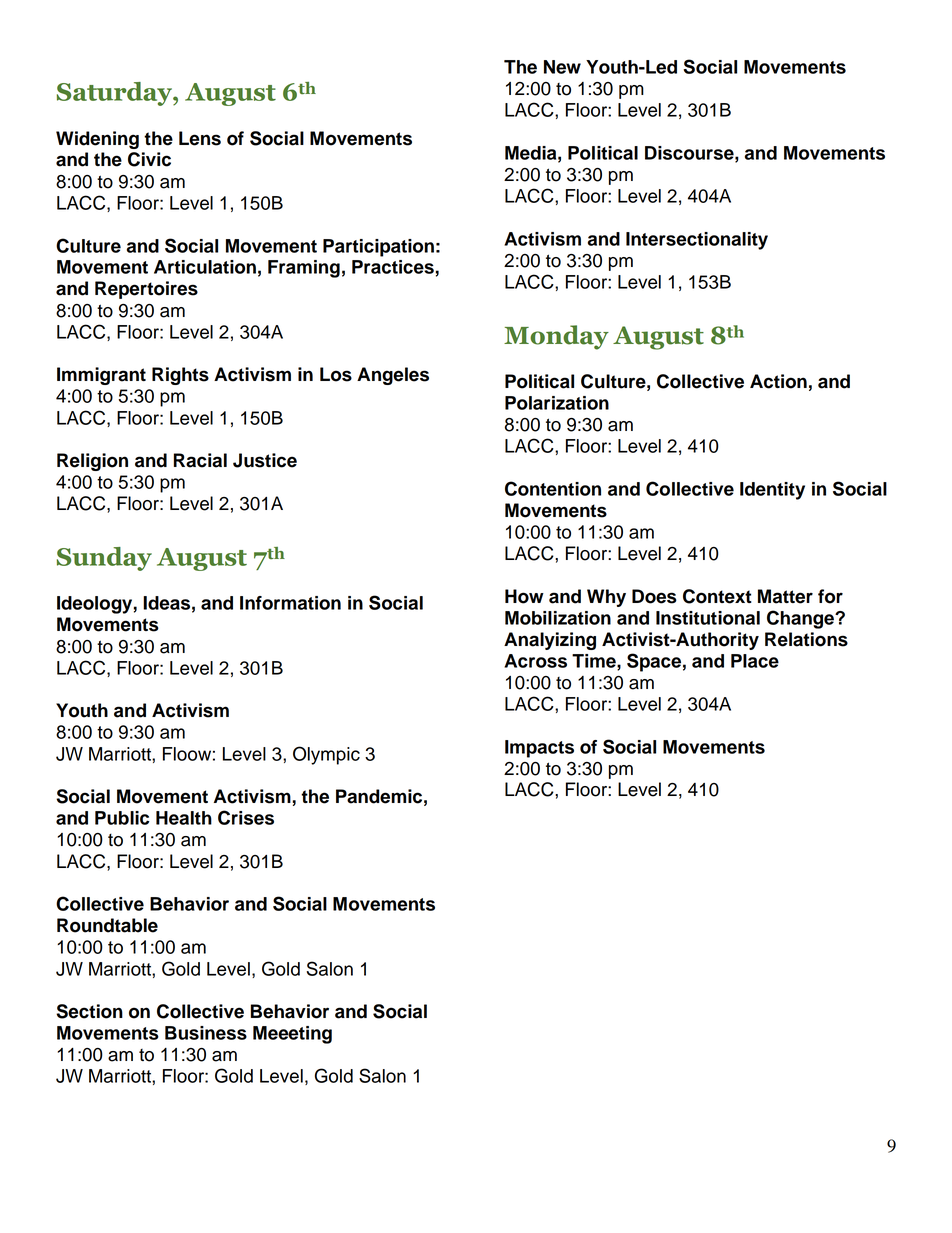 Image resolution: width=952 pixels, height=1233 pixels. What do you see at coordinates (326, 755) in the image?
I see `Olympic` at bounding box center [326, 755].
